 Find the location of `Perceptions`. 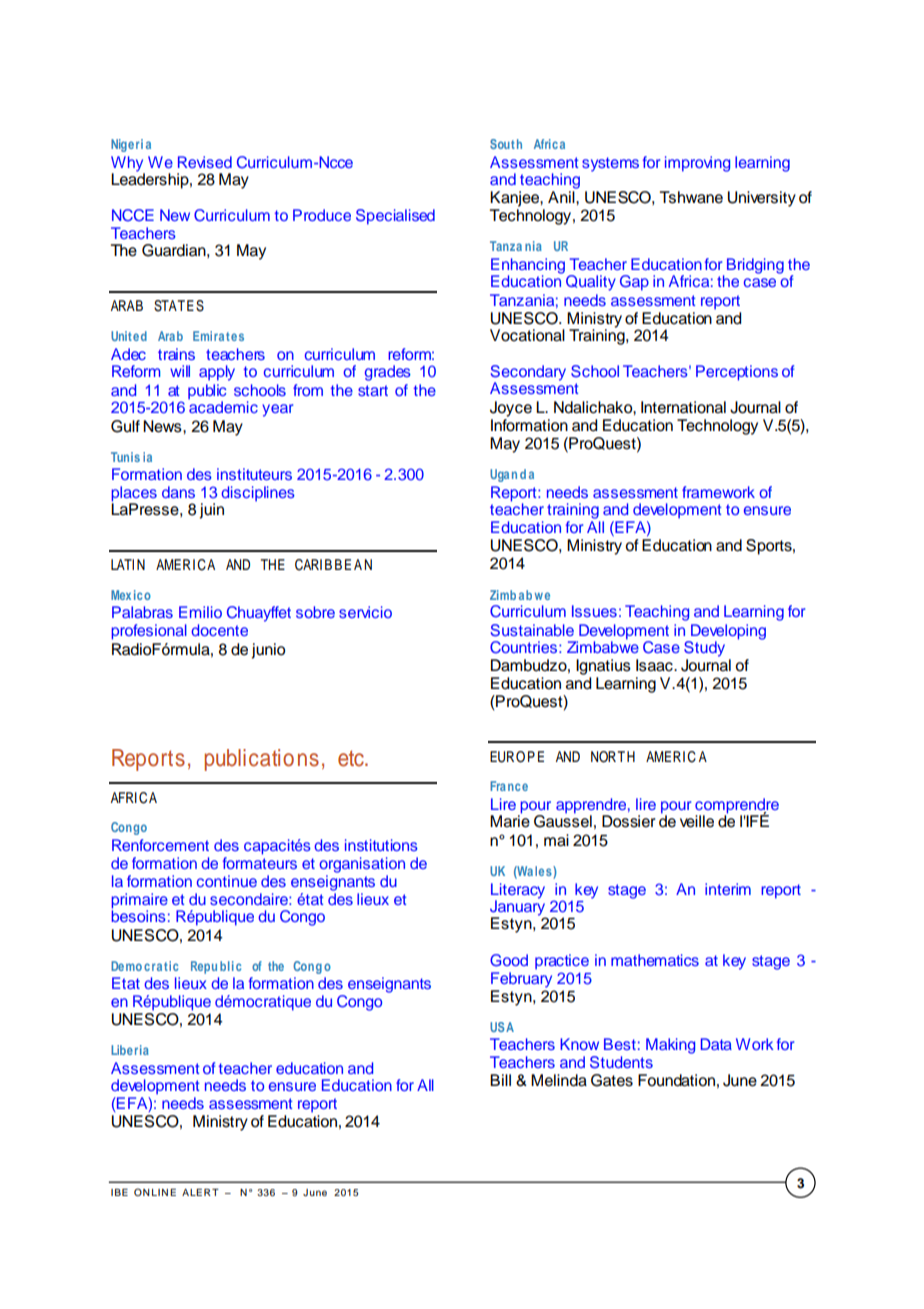

Perceptions is located at coordinates (737, 373).
